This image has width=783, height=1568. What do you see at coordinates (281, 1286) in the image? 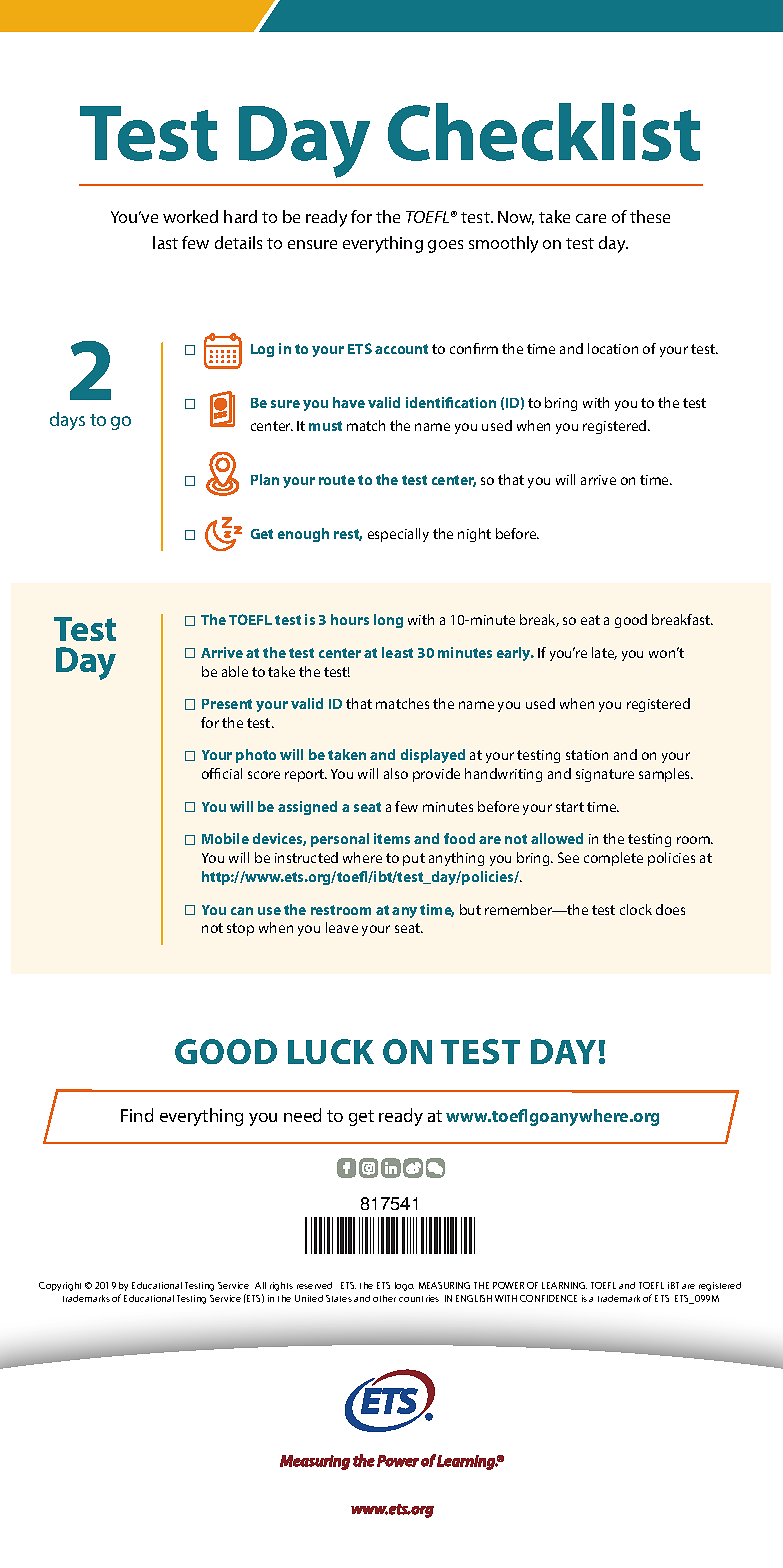
I see `rights` at bounding box center [281, 1286].
